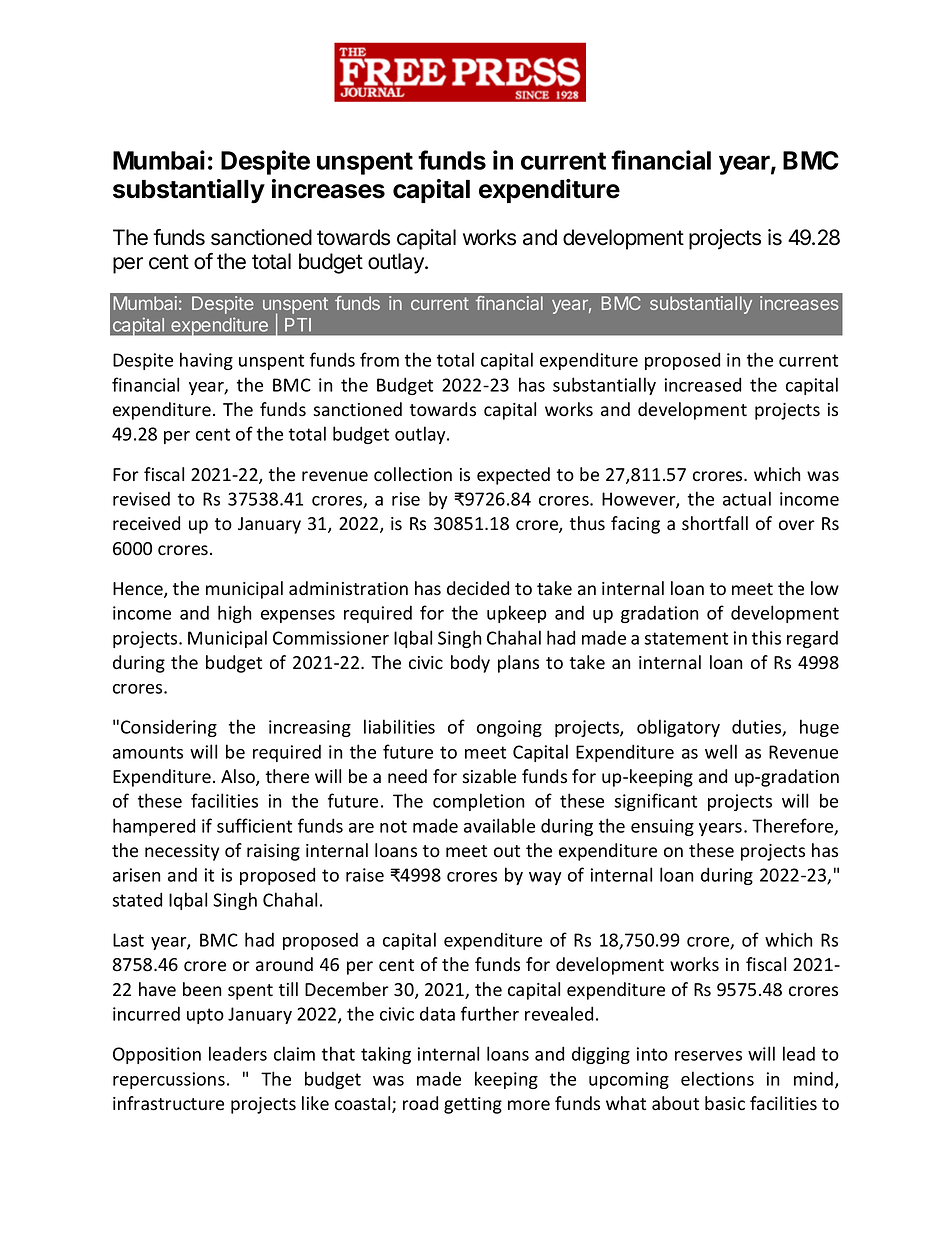 The height and width of the screenshot is (1233, 952). I want to click on from, so click(379, 359).
